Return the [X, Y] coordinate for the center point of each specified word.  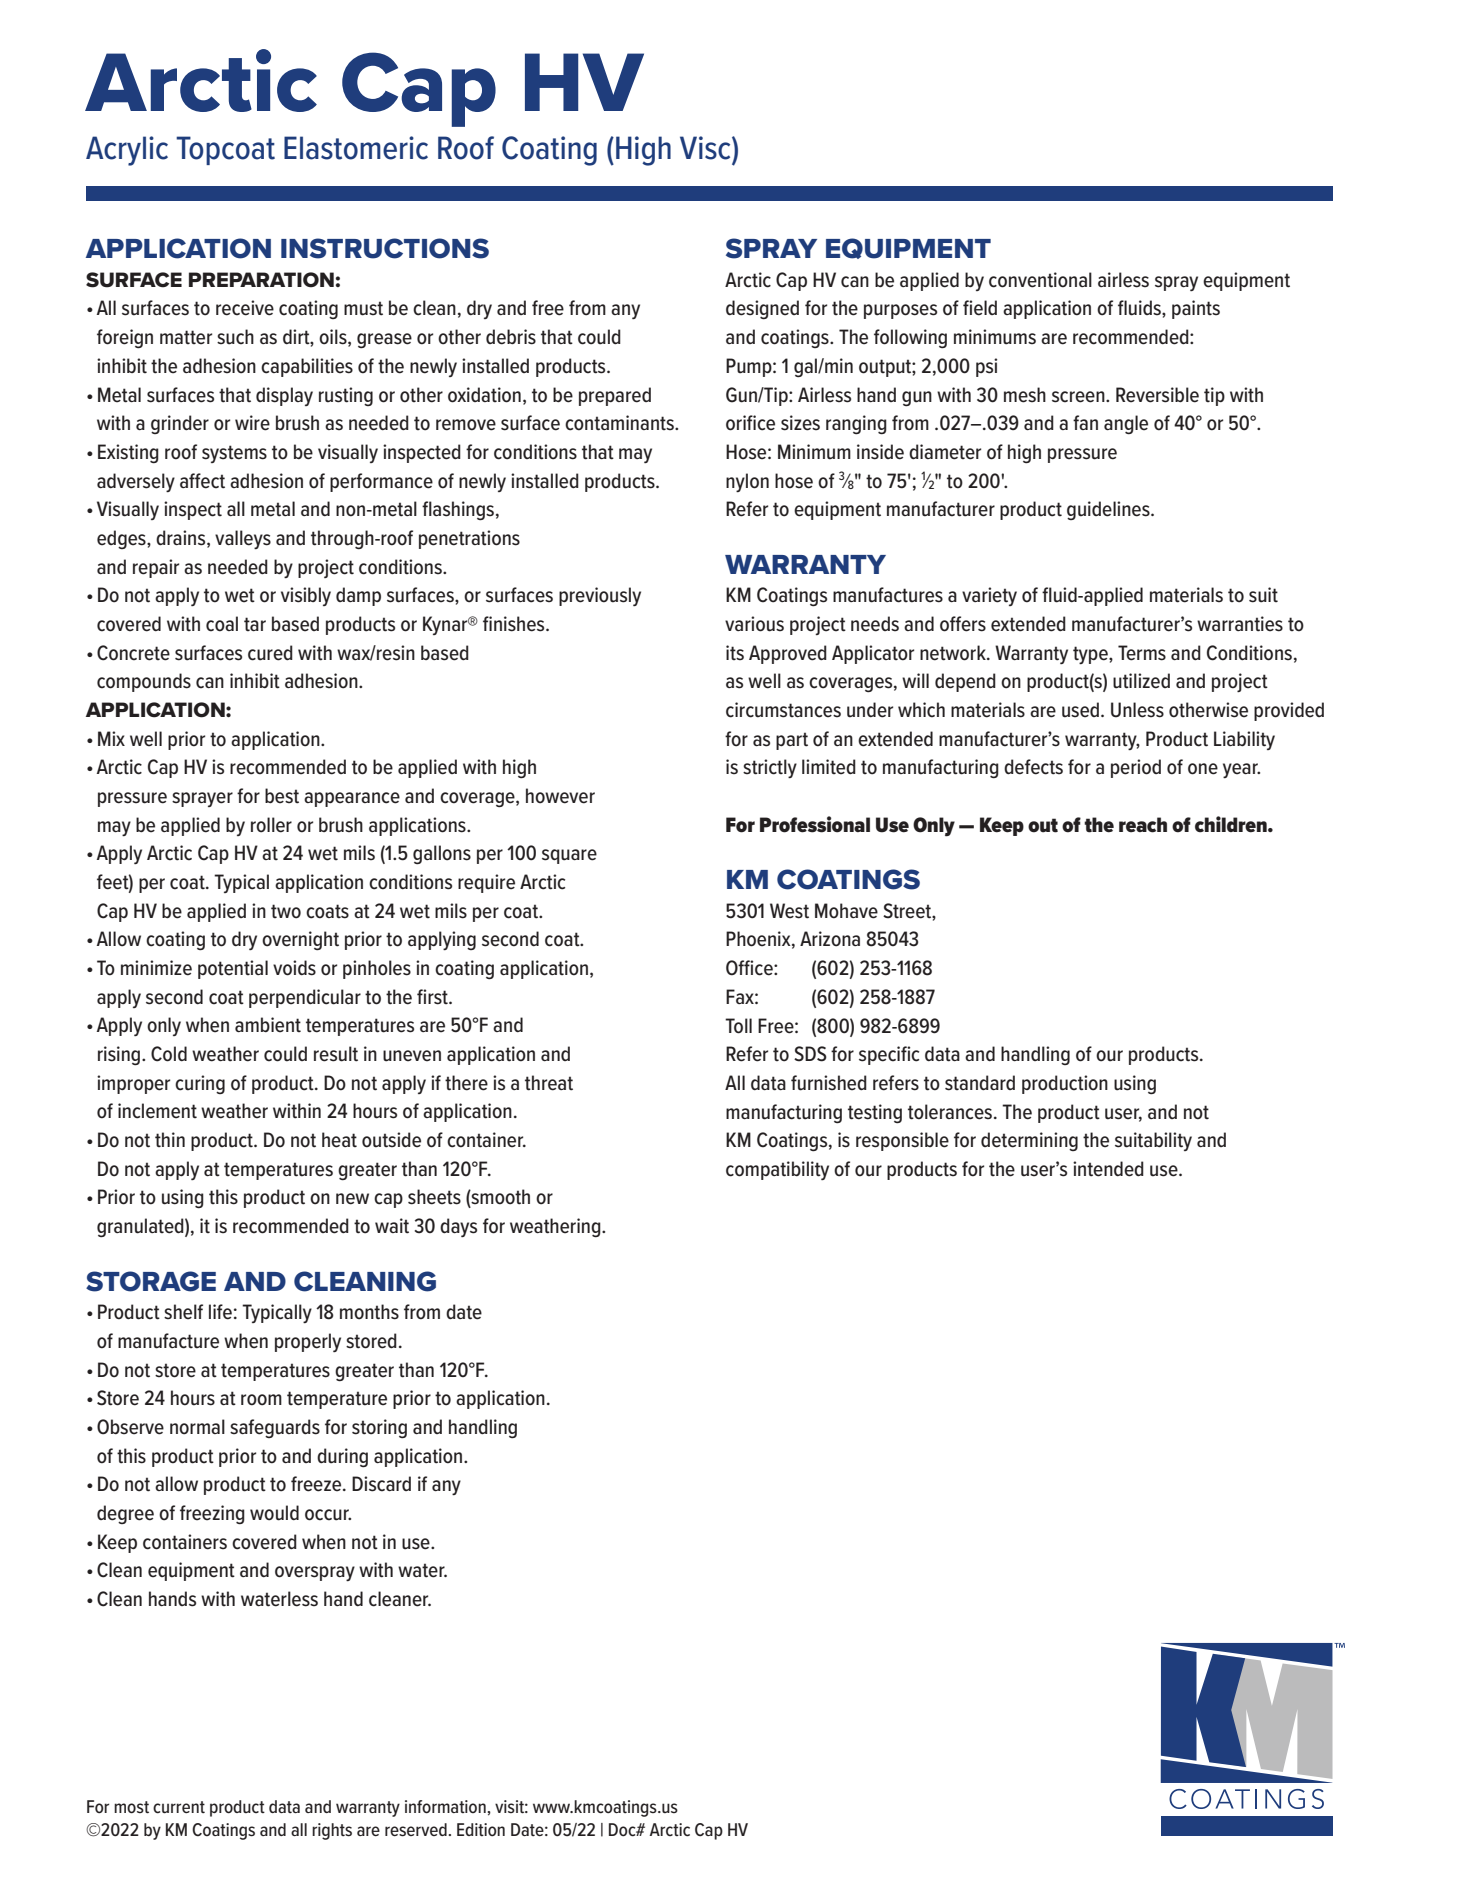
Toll [738, 1026]
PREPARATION [261, 280]
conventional [1040, 280]
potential [233, 969]
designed [762, 309]
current [179, 1807]
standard [980, 1083]
